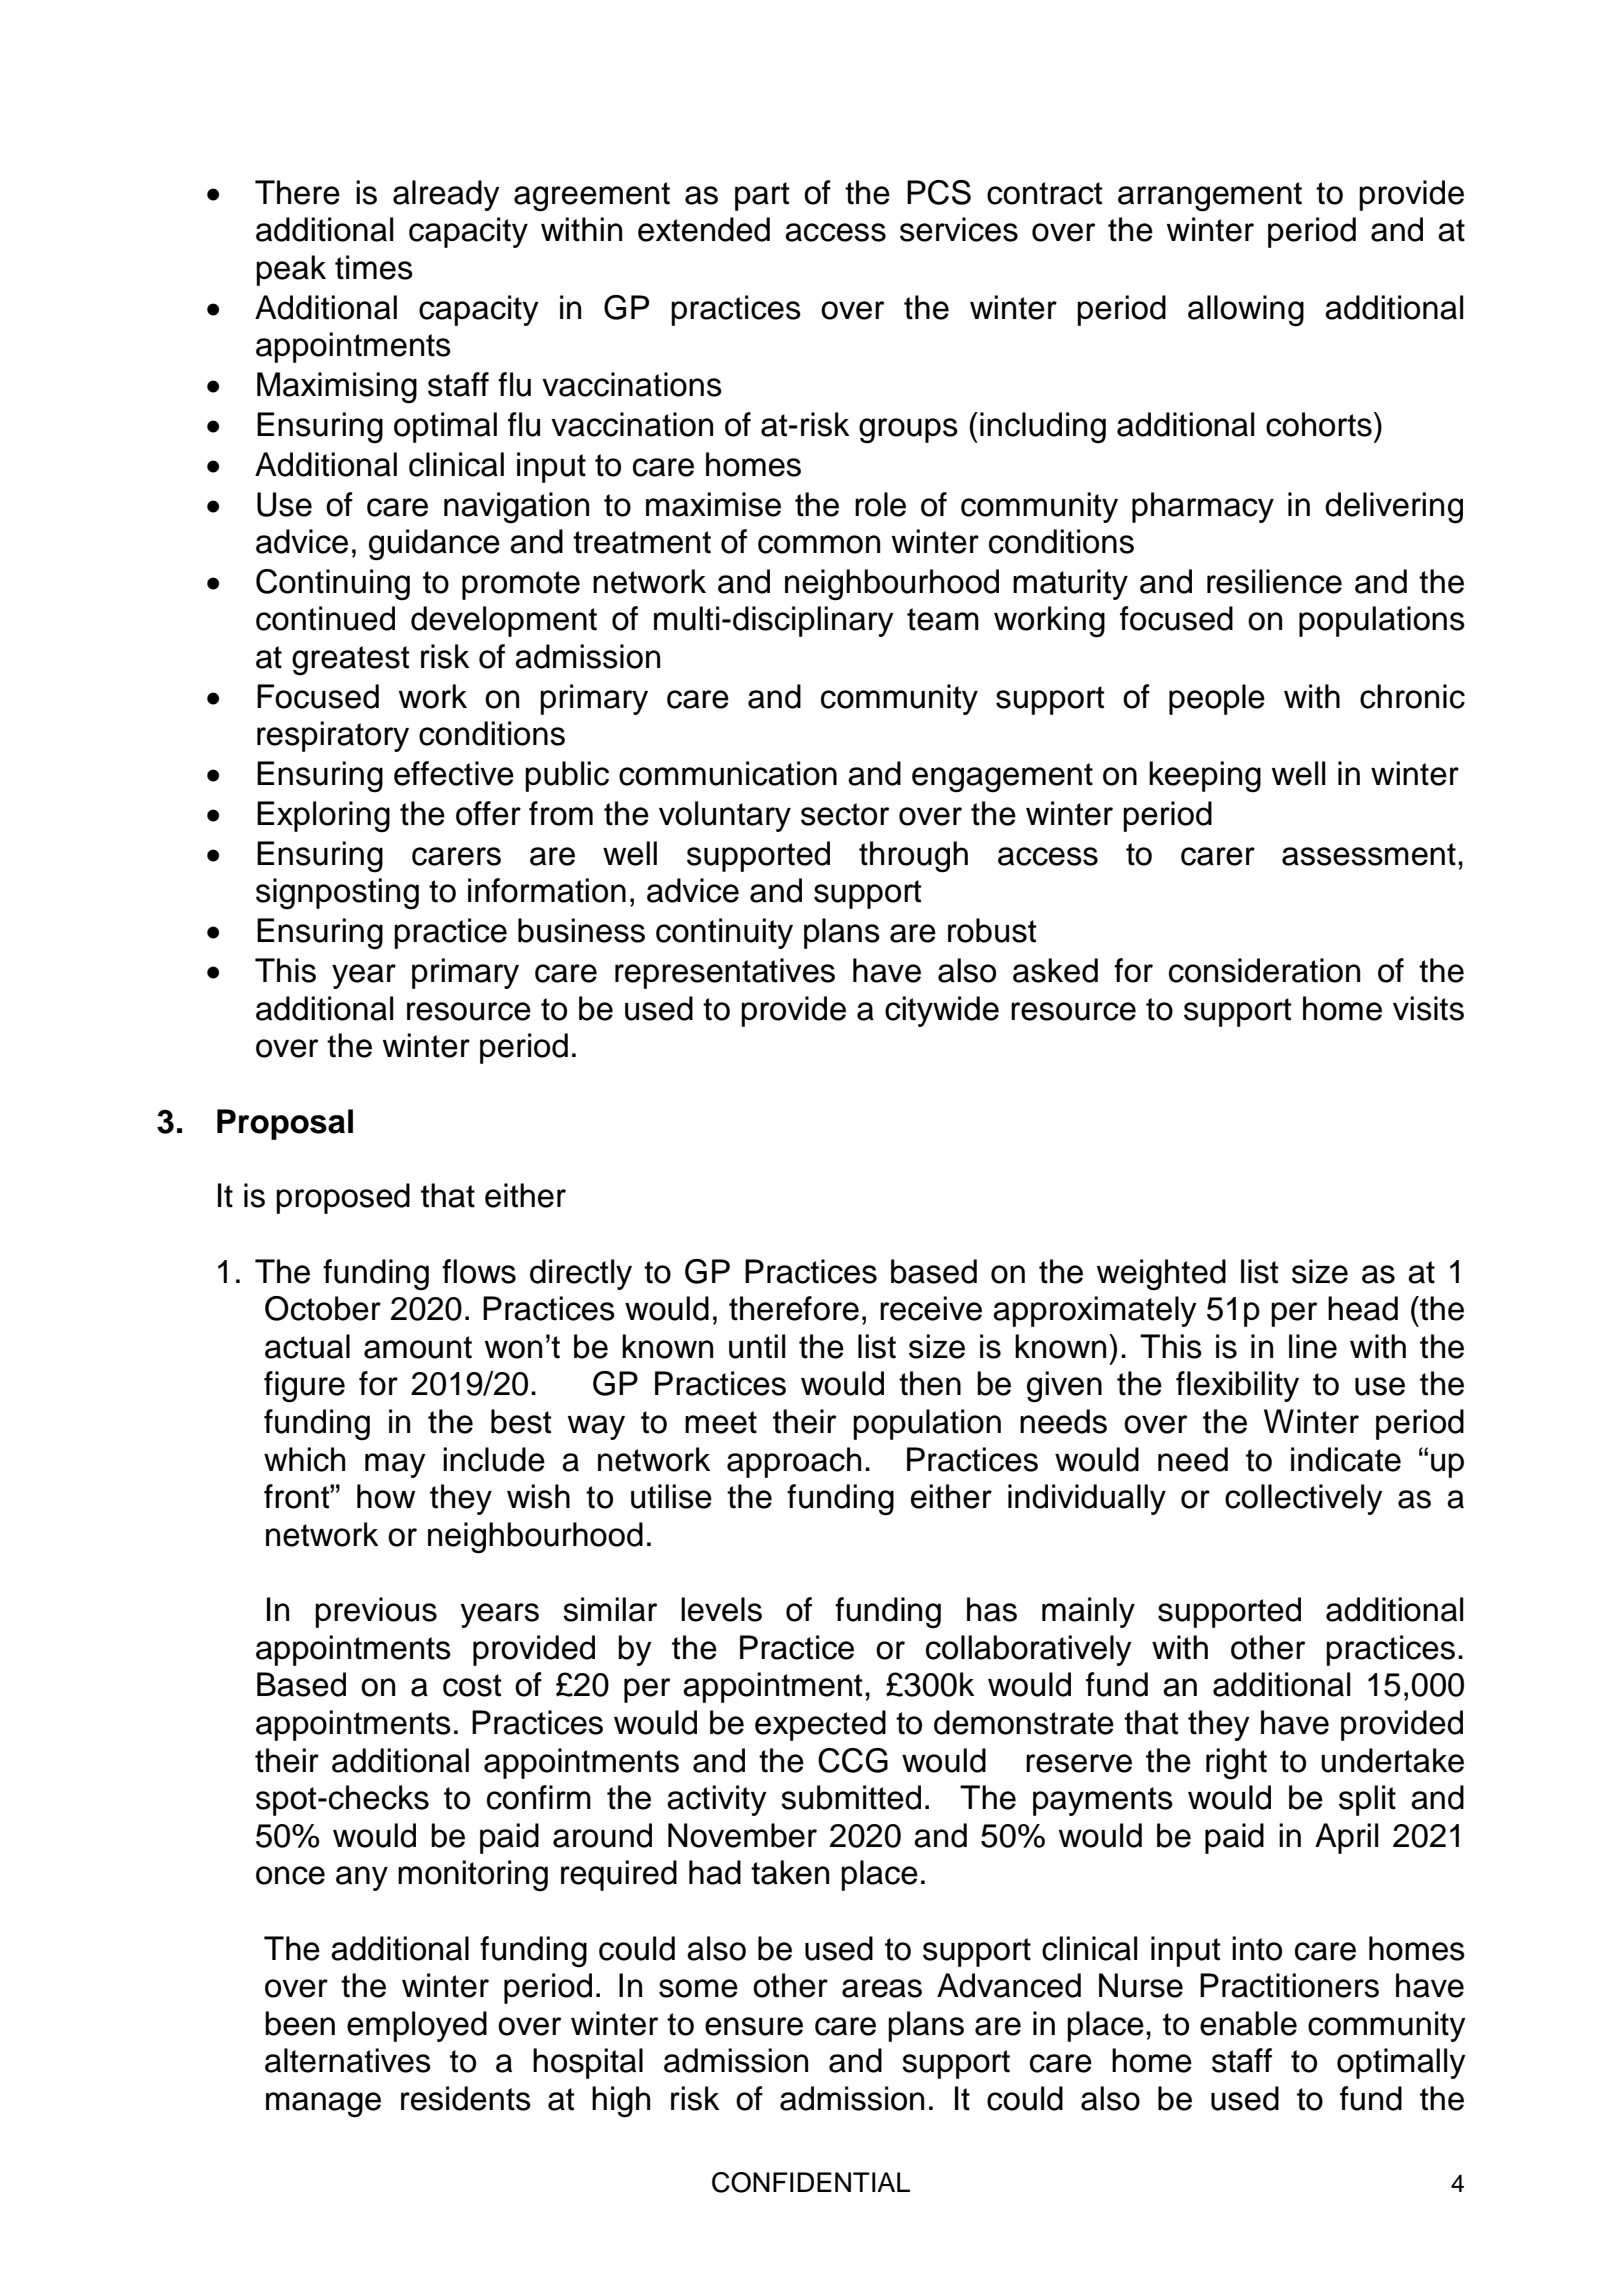 The height and width of the page is (2294, 1622). I want to click on residents, so click(466, 2098).
